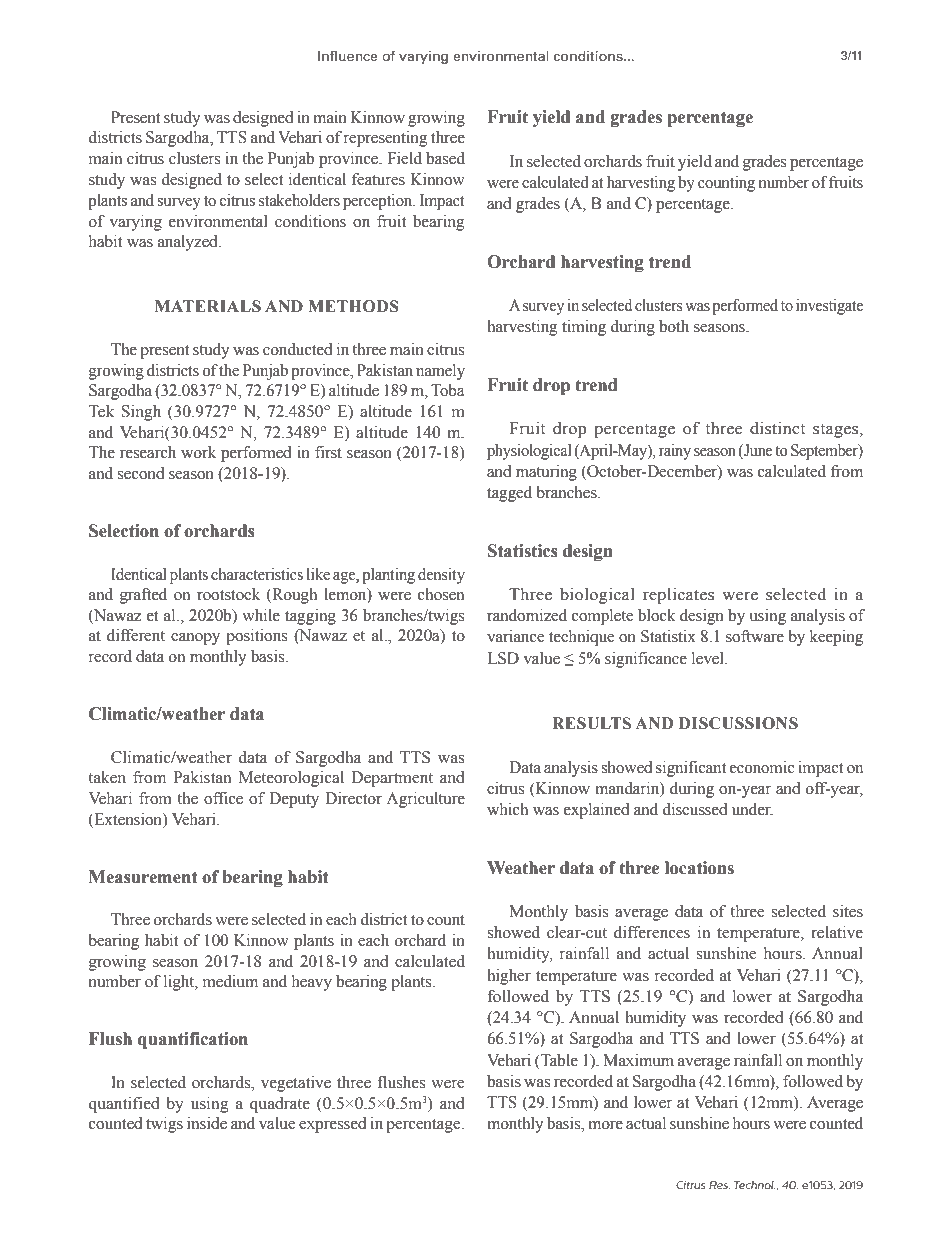 This screenshot has height=1240, width=952. Describe the element at coordinates (208, 306) in the screenshot. I see `MATERIALS` at that location.
